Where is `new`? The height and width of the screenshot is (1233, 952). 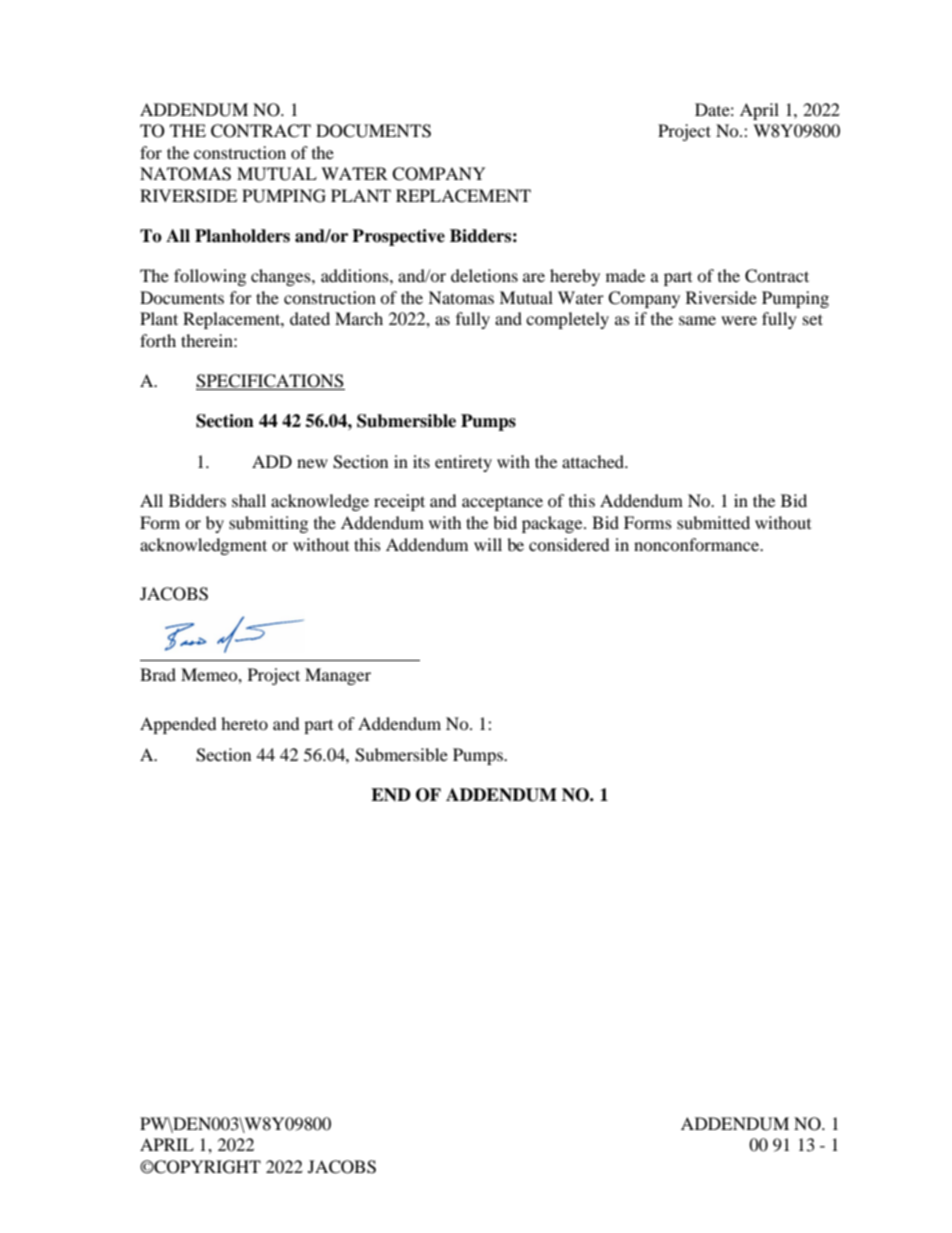
new is located at coordinates (312, 463).
